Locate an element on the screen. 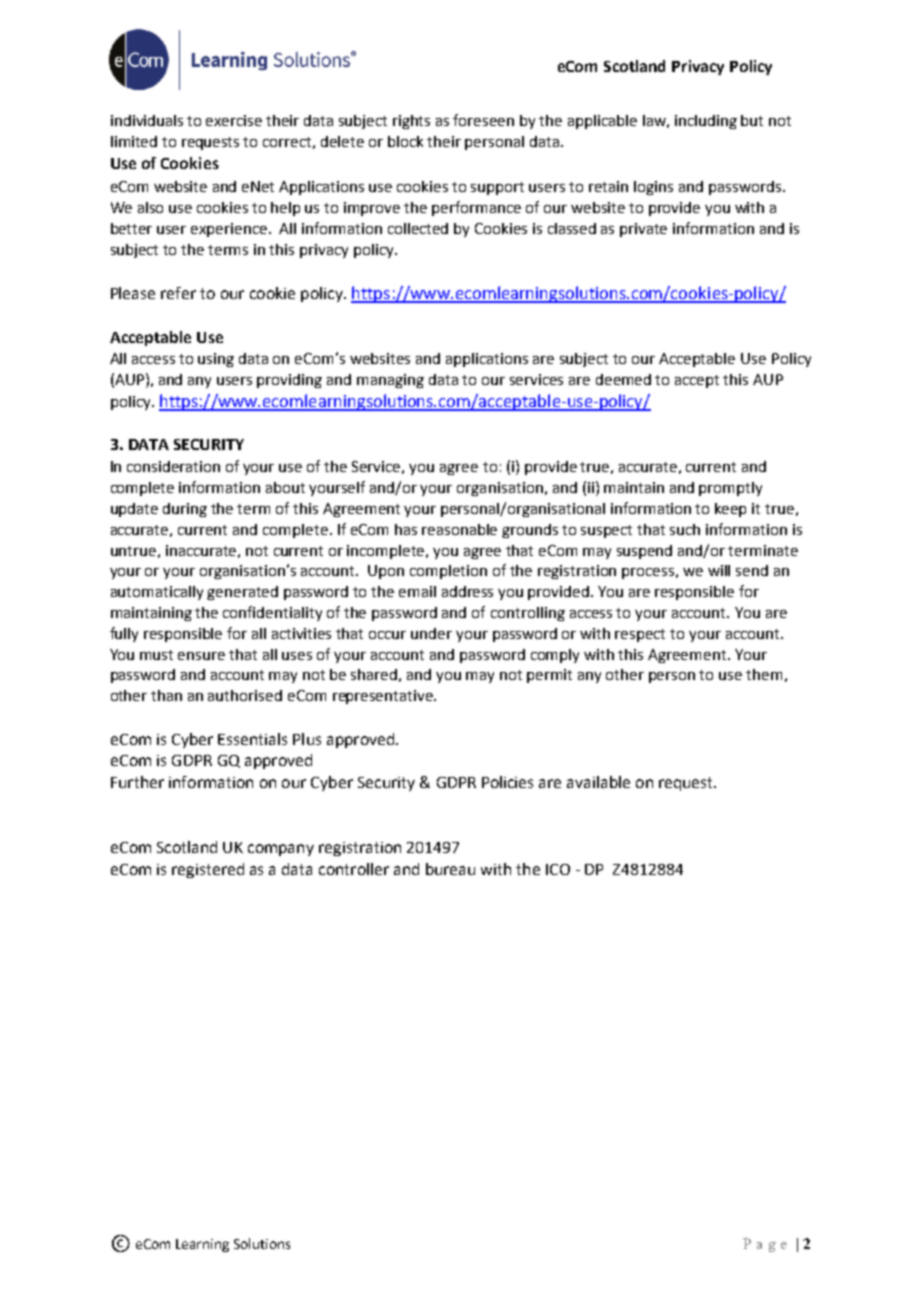  managing is located at coordinates (390, 381).
